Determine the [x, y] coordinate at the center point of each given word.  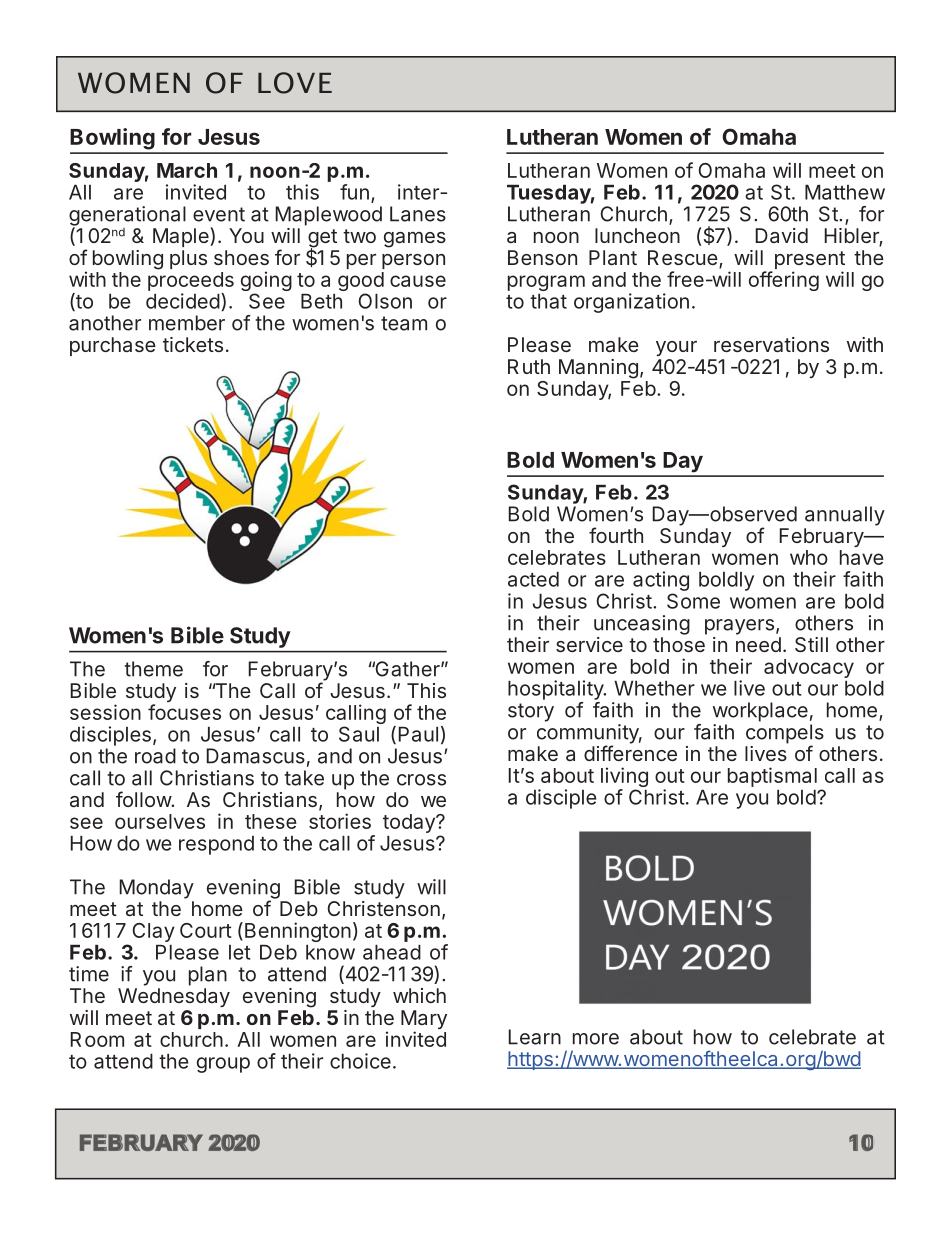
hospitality [556, 690]
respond [216, 845]
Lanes [418, 214]
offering [784, 281]
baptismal [772, 777]
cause [418, 281]
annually [845, 516]
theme [153, 669]
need [758, 644]
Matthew [845, 192]
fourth [616, 535]
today [410, 823]
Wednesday [174, 997]
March [187, 170]
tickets [193, 344]
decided [183, 301]
